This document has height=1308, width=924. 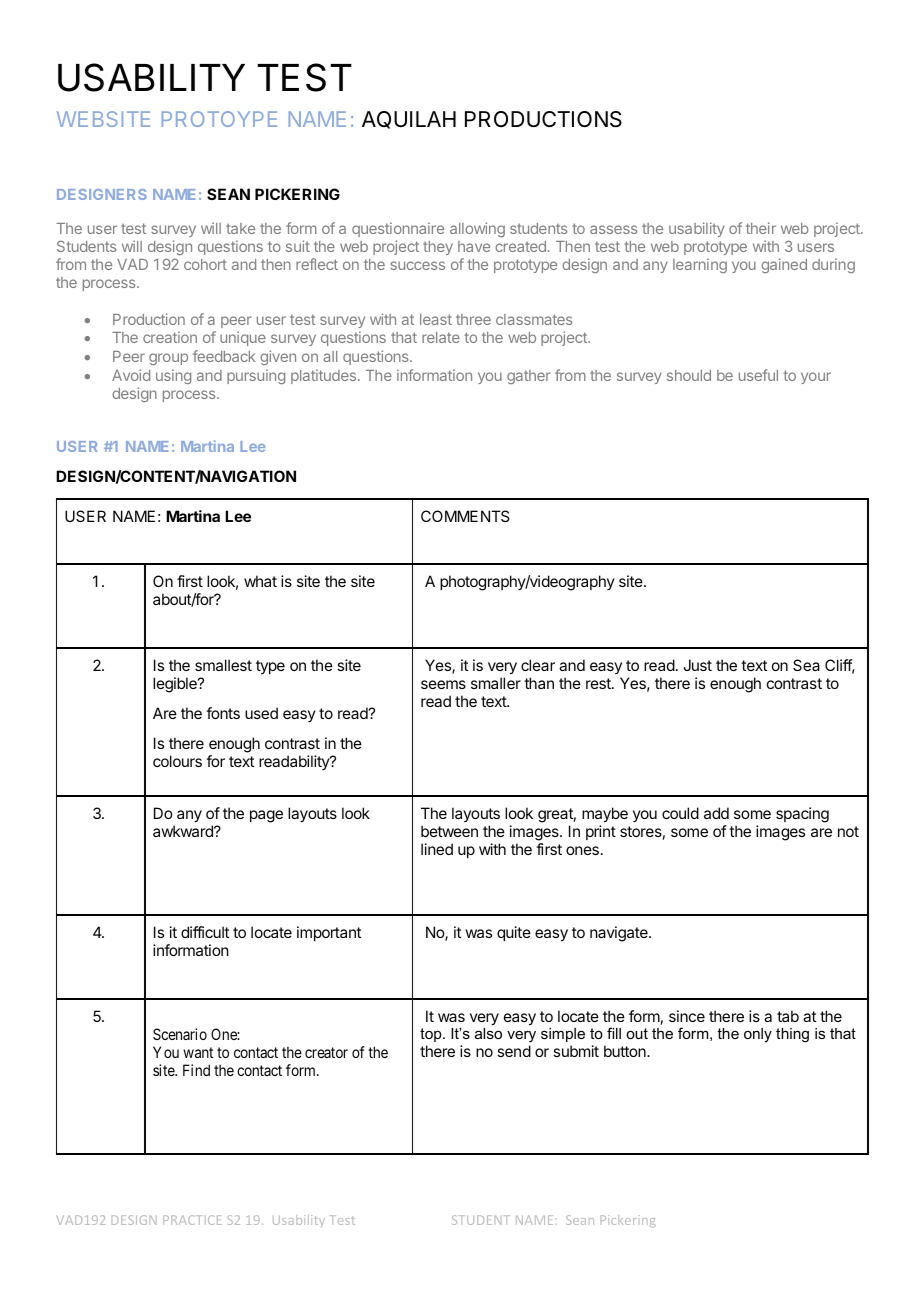 I want to click on PRACTICE, so click(x=192, y=1220).
